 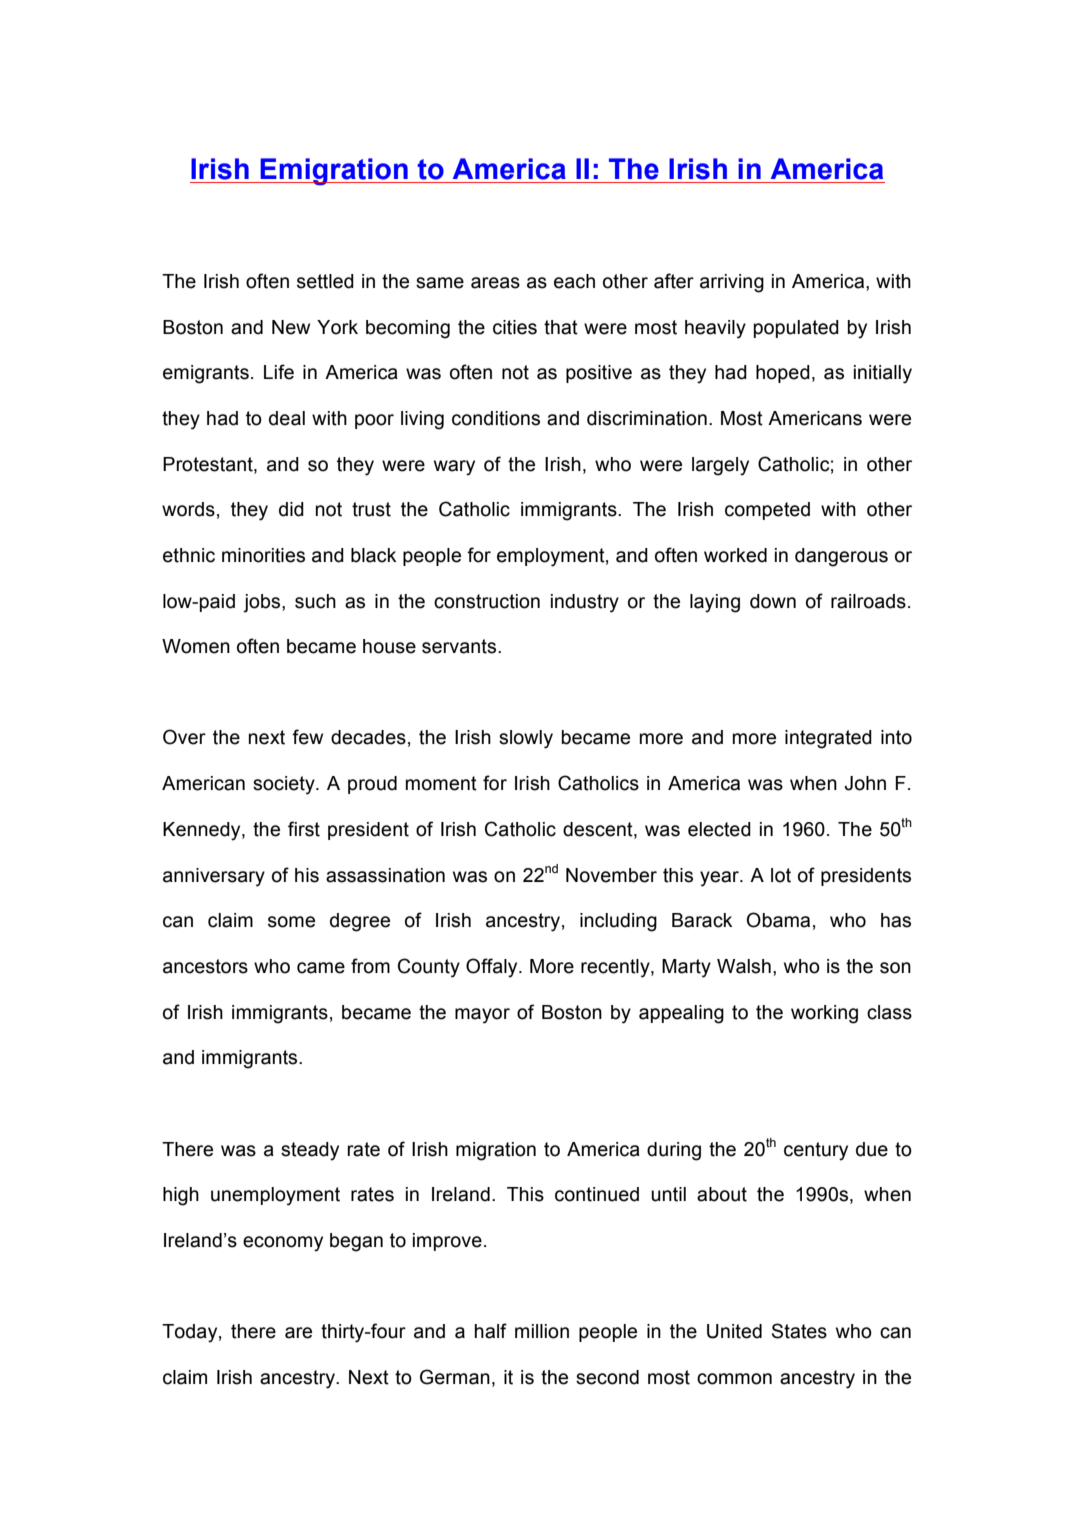 I want to click on down, so click(x=773, y=601).
